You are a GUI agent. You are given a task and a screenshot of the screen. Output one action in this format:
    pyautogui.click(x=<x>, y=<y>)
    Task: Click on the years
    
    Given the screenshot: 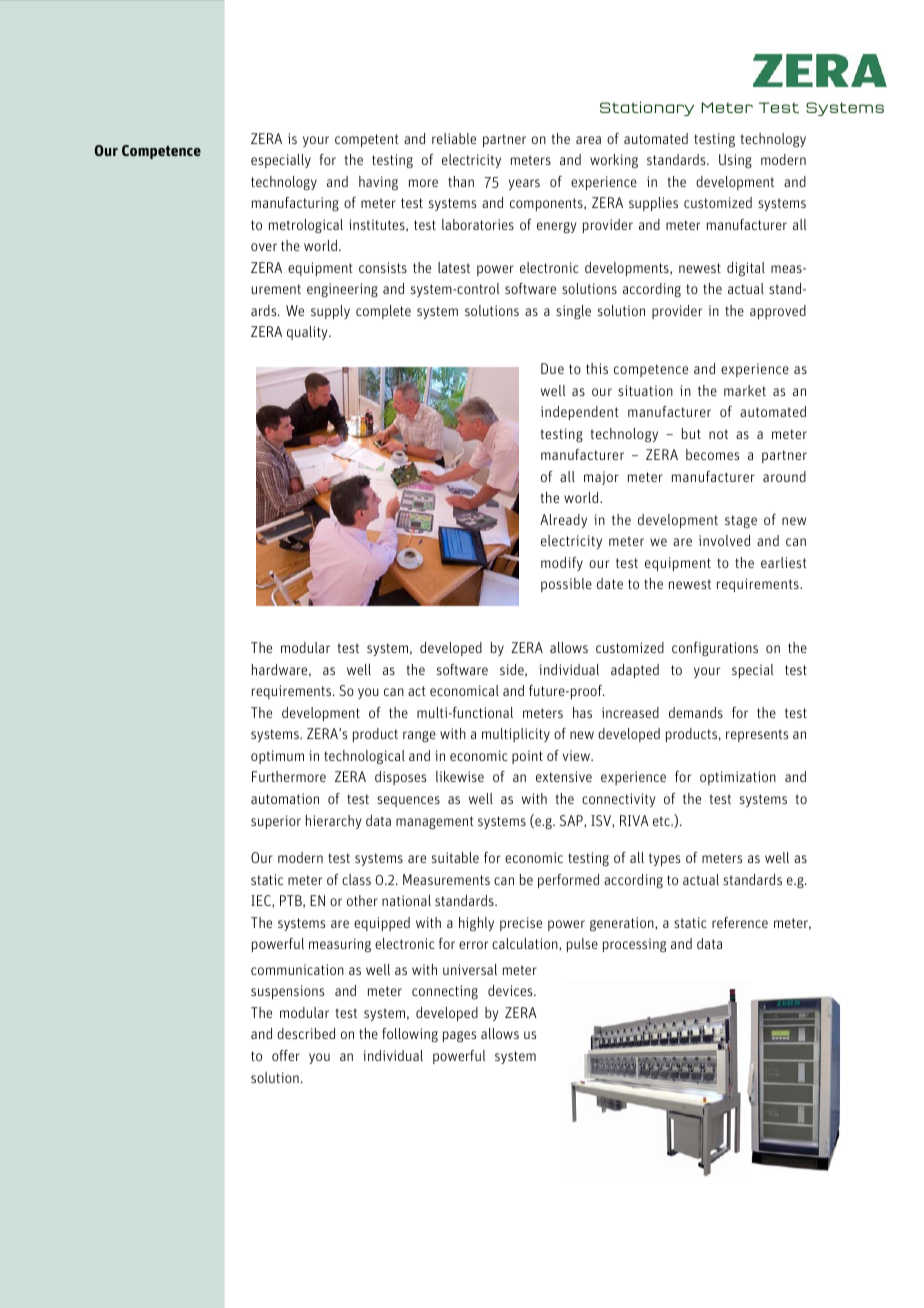 What is the action you would take?
    pyautogui.click(x=524, y=184)
